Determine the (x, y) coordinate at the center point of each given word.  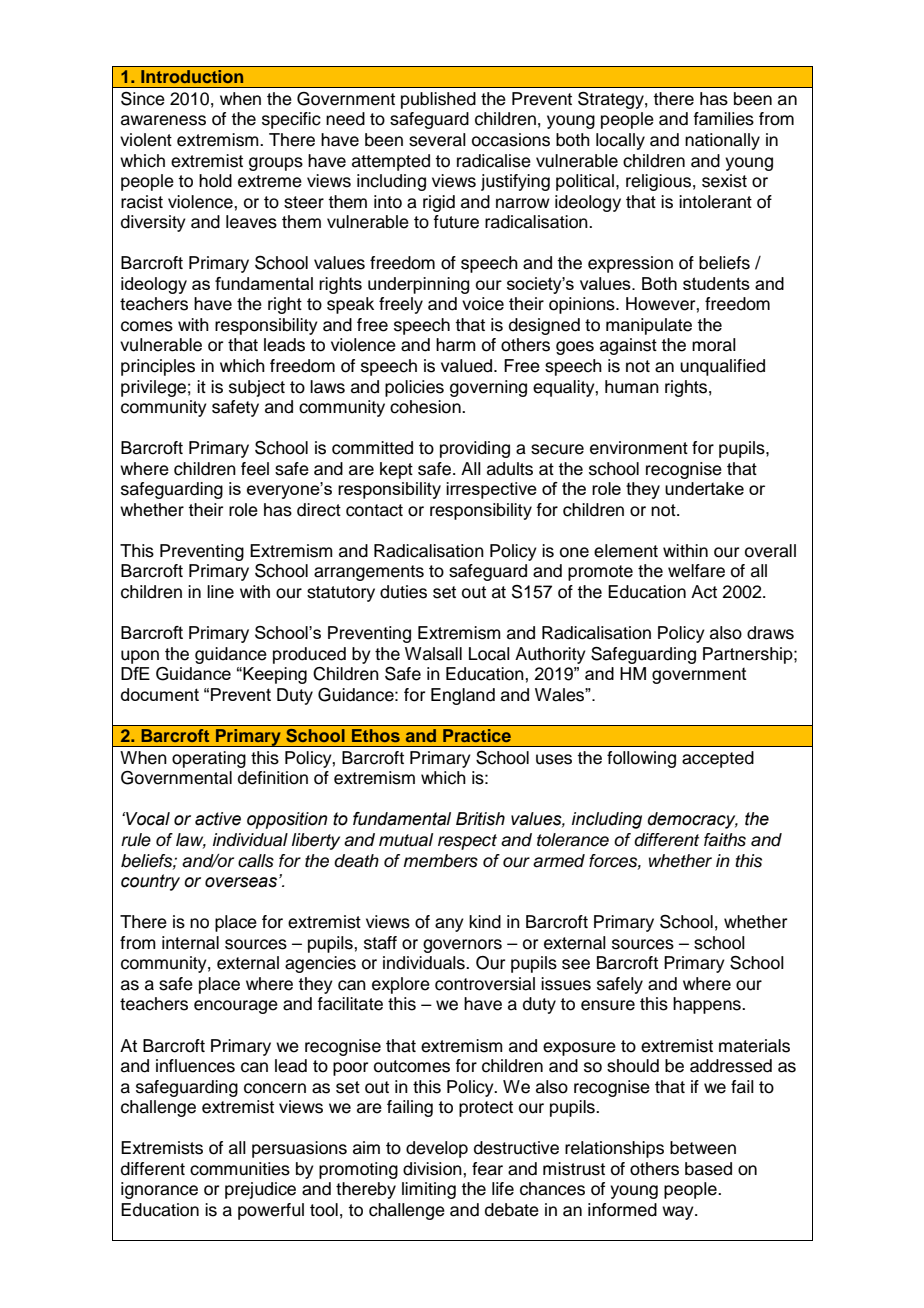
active (218, 819)
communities (240, 1169)
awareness (163, 120)
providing (475, 449)
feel (255, 469)
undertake (704, 488)
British (480, 819)
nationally (722, 141)
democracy (693, 820)
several (437, 140)
